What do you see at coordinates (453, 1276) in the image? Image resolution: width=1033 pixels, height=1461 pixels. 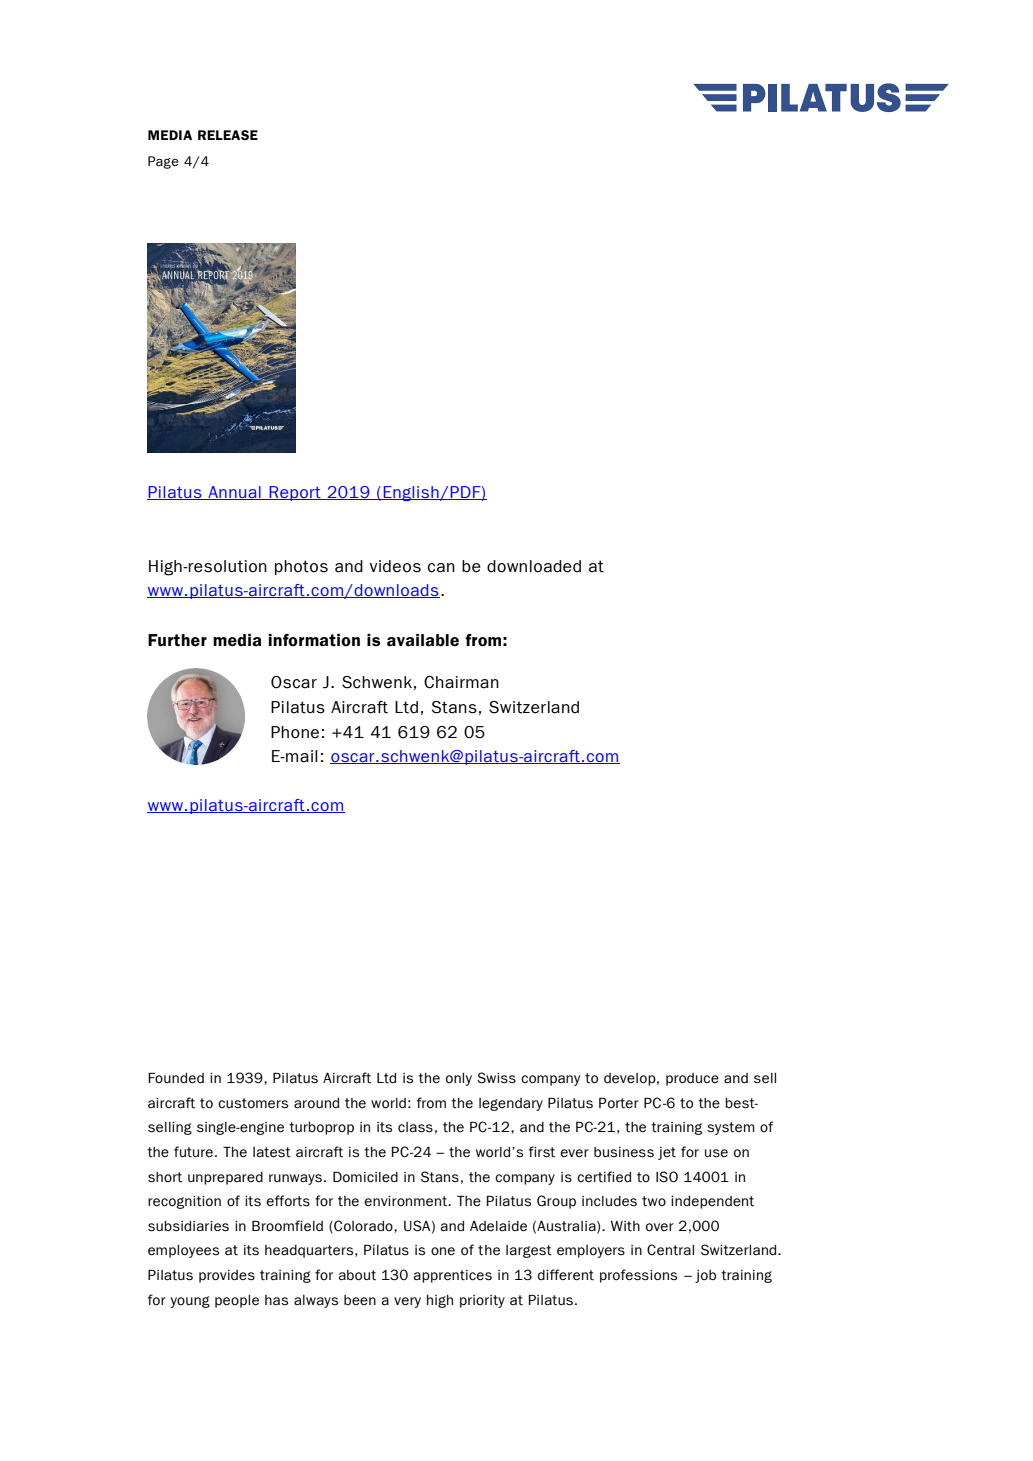 I see `apprentices` at bounding box center [453, 1276].
